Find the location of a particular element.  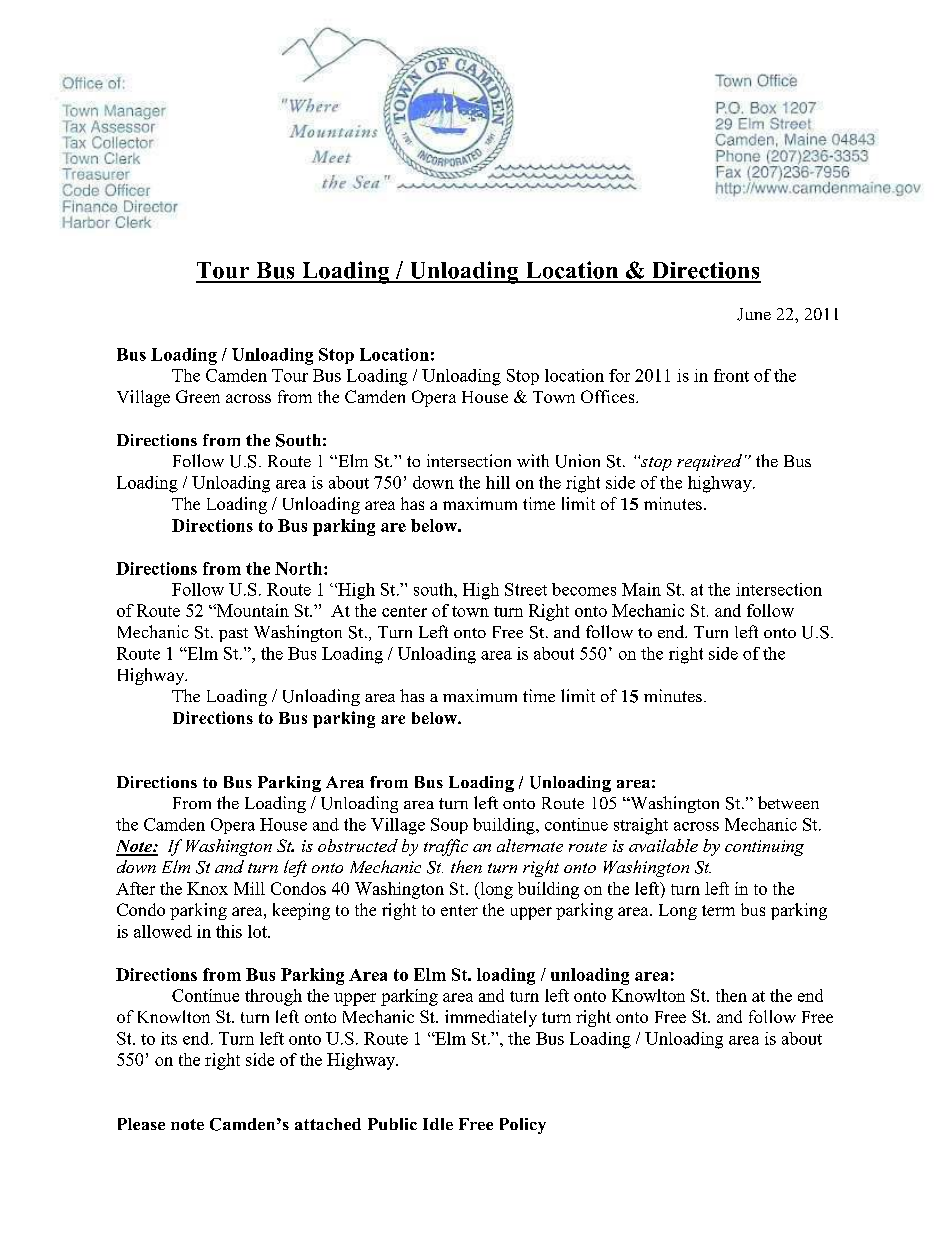

Please is located at coordinates (141, 1124).
